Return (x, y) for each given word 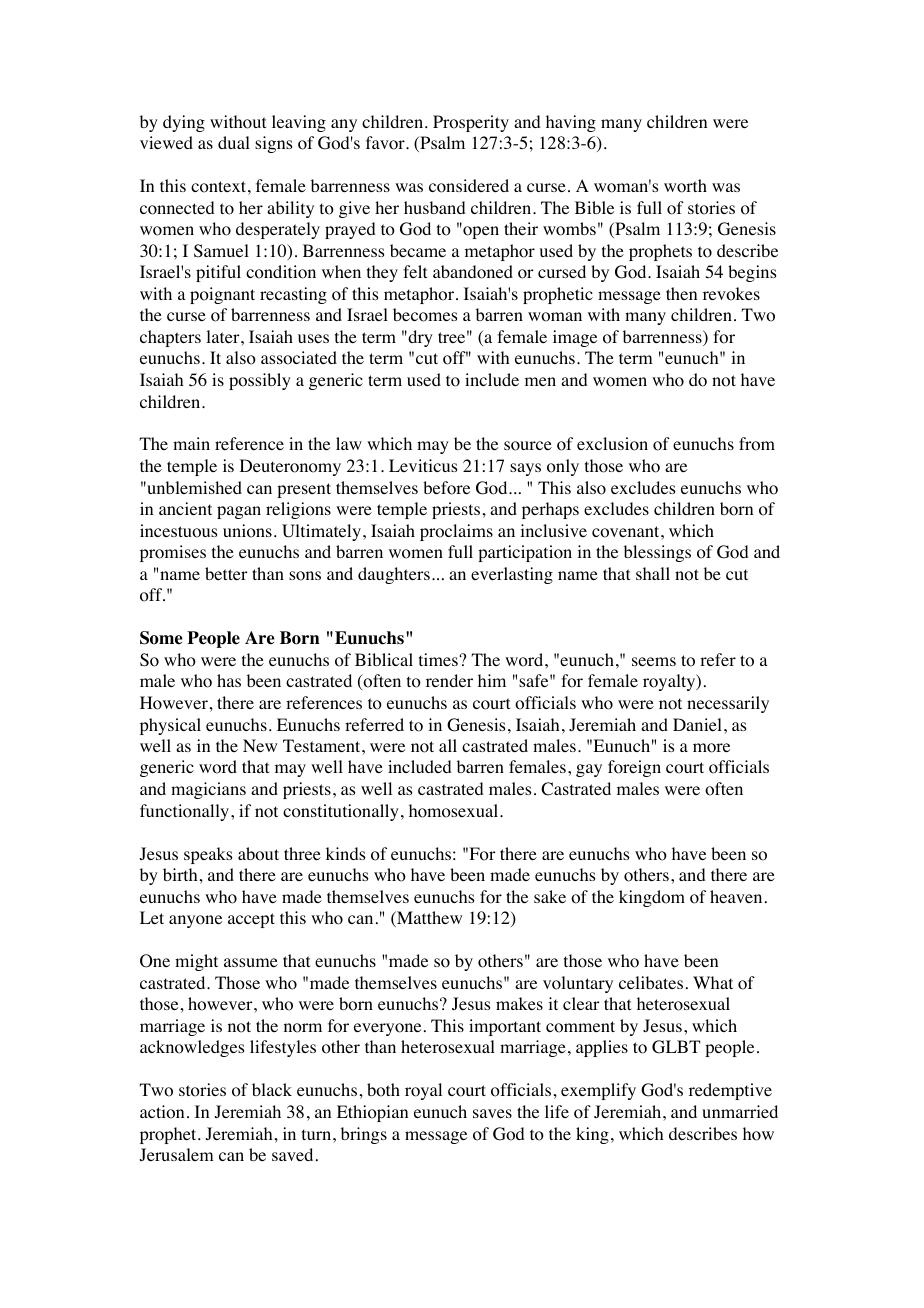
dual (234, 142)
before (446, 488)
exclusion (612, 444)
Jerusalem (177, 1154)
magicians (208, 790)
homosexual (455, 811)
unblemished (193, 487)
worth (685, 186)
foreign (634, 768)
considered (469, 186)
